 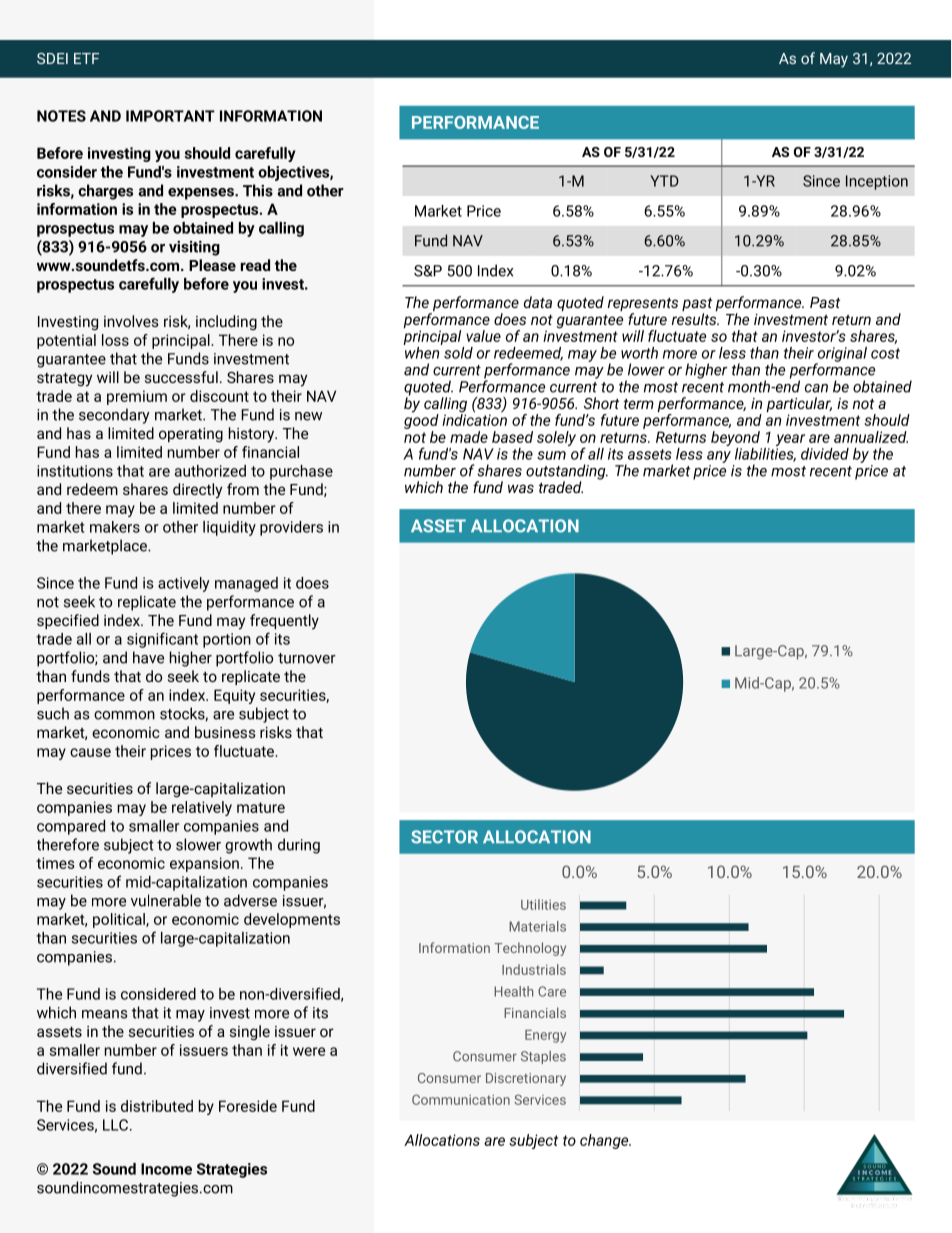 I want to click on IMPORTANT, so click(x=170, y=116).
